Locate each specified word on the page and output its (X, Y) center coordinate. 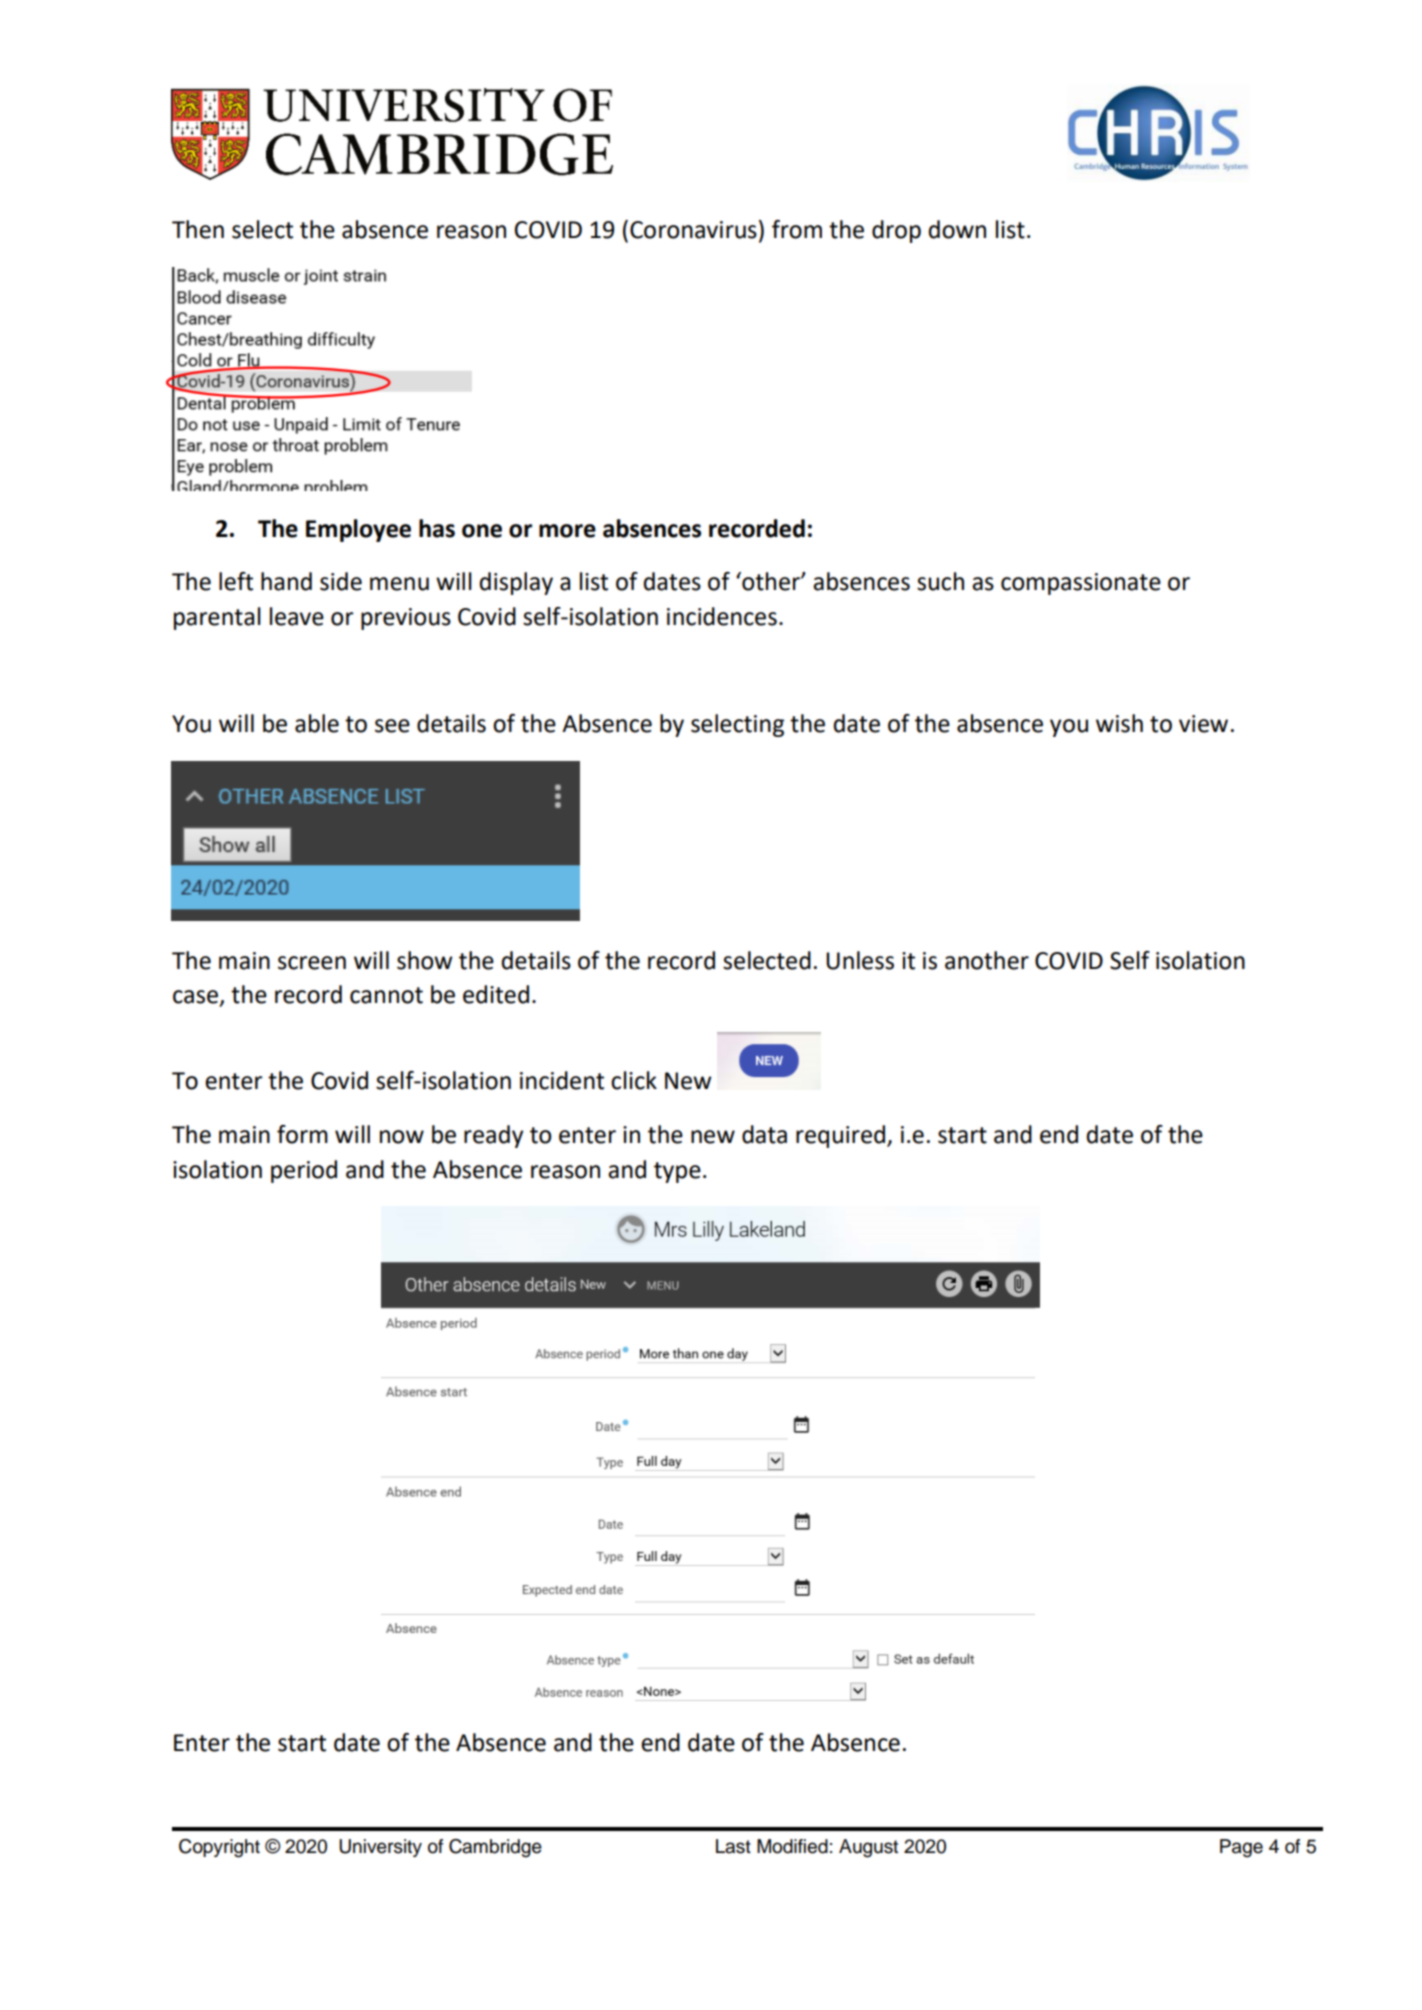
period (304, 1171)
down (957, 229)
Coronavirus (693, 230)
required (842, 1136)
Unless (860, 960)
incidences (722, 616)
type (677, 1172)
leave (297, 616)
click (634, 1080)
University (380, 1848)
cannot (386, 995)
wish (1119, 723)
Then (198, 229)
